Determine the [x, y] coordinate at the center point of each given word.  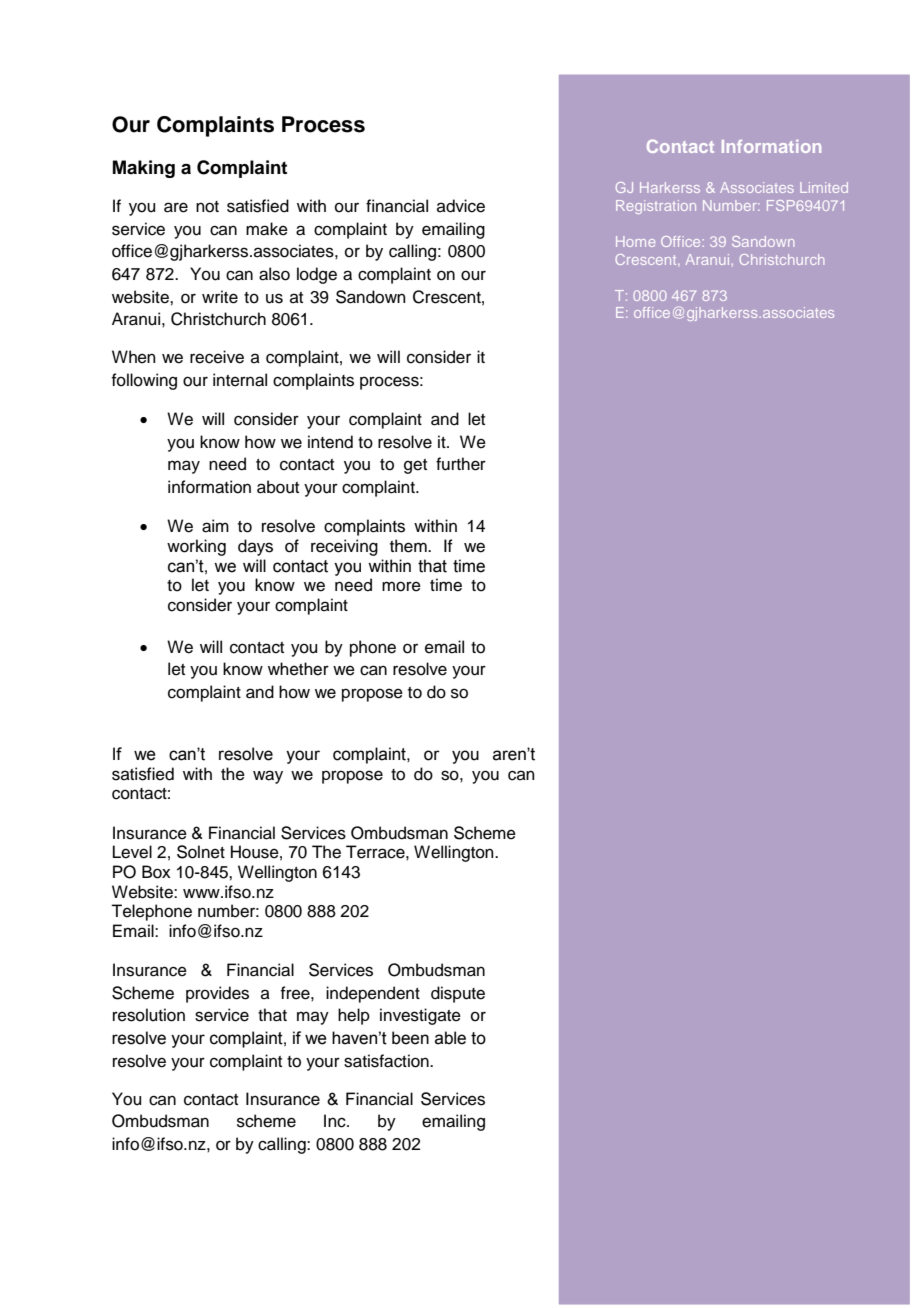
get [415, 466]
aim [215, 526]
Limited [824, 187]
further [461, 464]
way [268, 777]
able [450, 1038]
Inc [336, 1121]
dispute [458, 994]
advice [461, 206]
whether [298, 669]
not [207, 207]
